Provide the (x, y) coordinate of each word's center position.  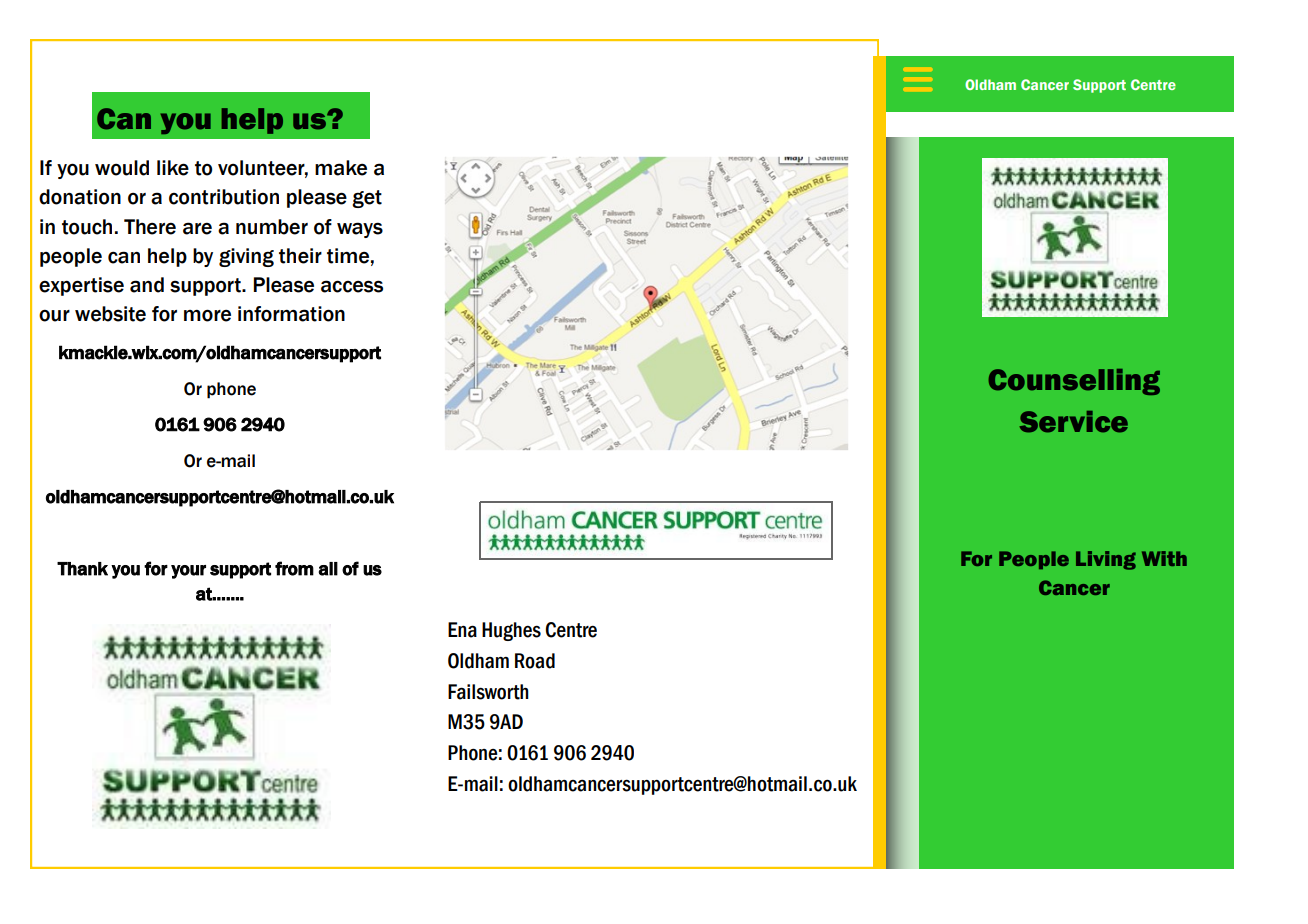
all (328, 569)
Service (1073, 422)
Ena (462, 630)
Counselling (1074, 382)
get (367, 199)
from (294, 568)
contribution (224, 197)
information (291, 314)
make (341, 168)
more (207, 315)
